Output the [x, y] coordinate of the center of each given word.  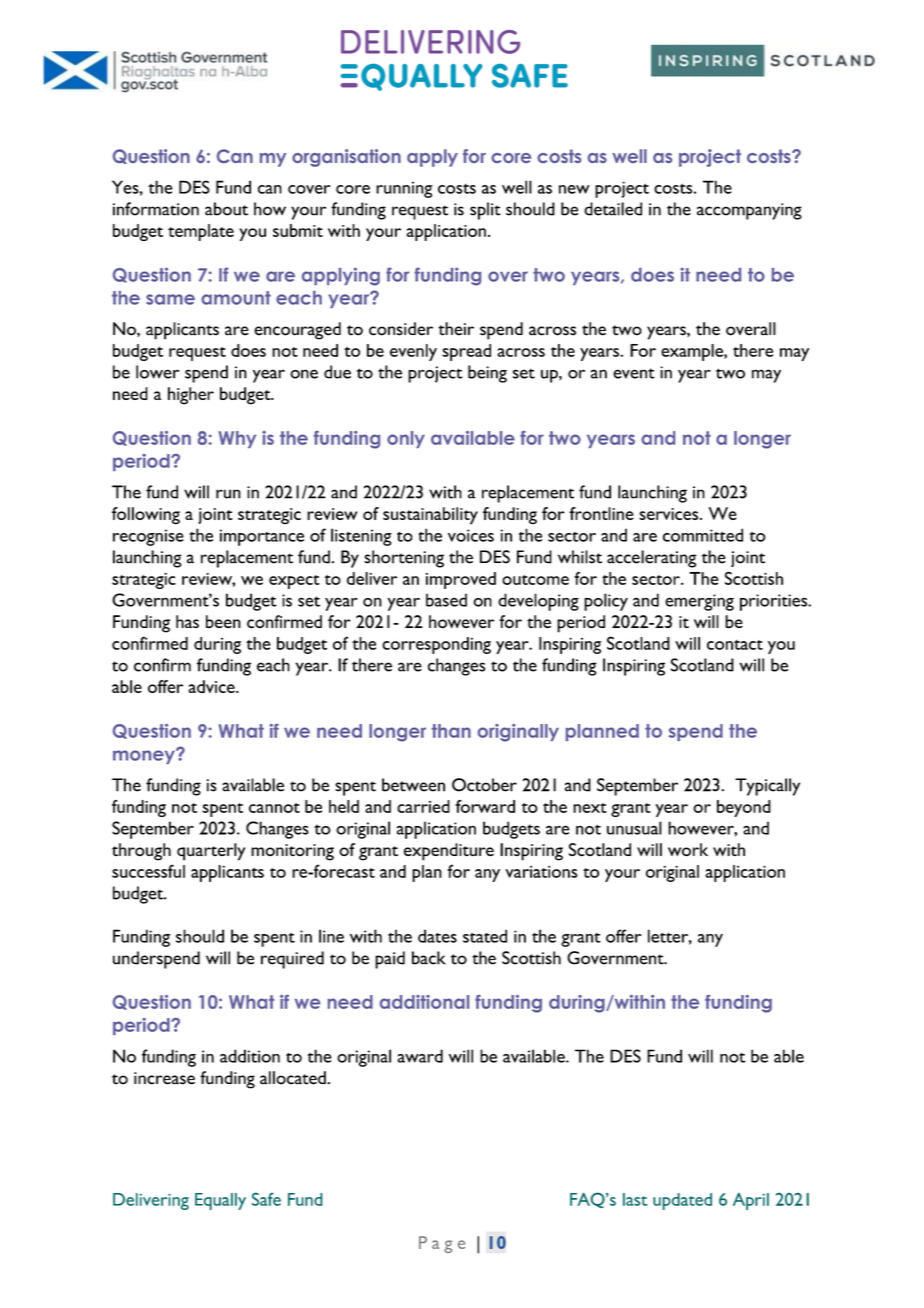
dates [437, 936]
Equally [220, 1201]
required [292, 960]
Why [237, 439]
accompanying [749, 211]
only [406, 439]
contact [735, 645]
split [485, 211]
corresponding [436, 645]
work [688, 850]
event [634, 373]
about [226, 209]
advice [213, 686]
